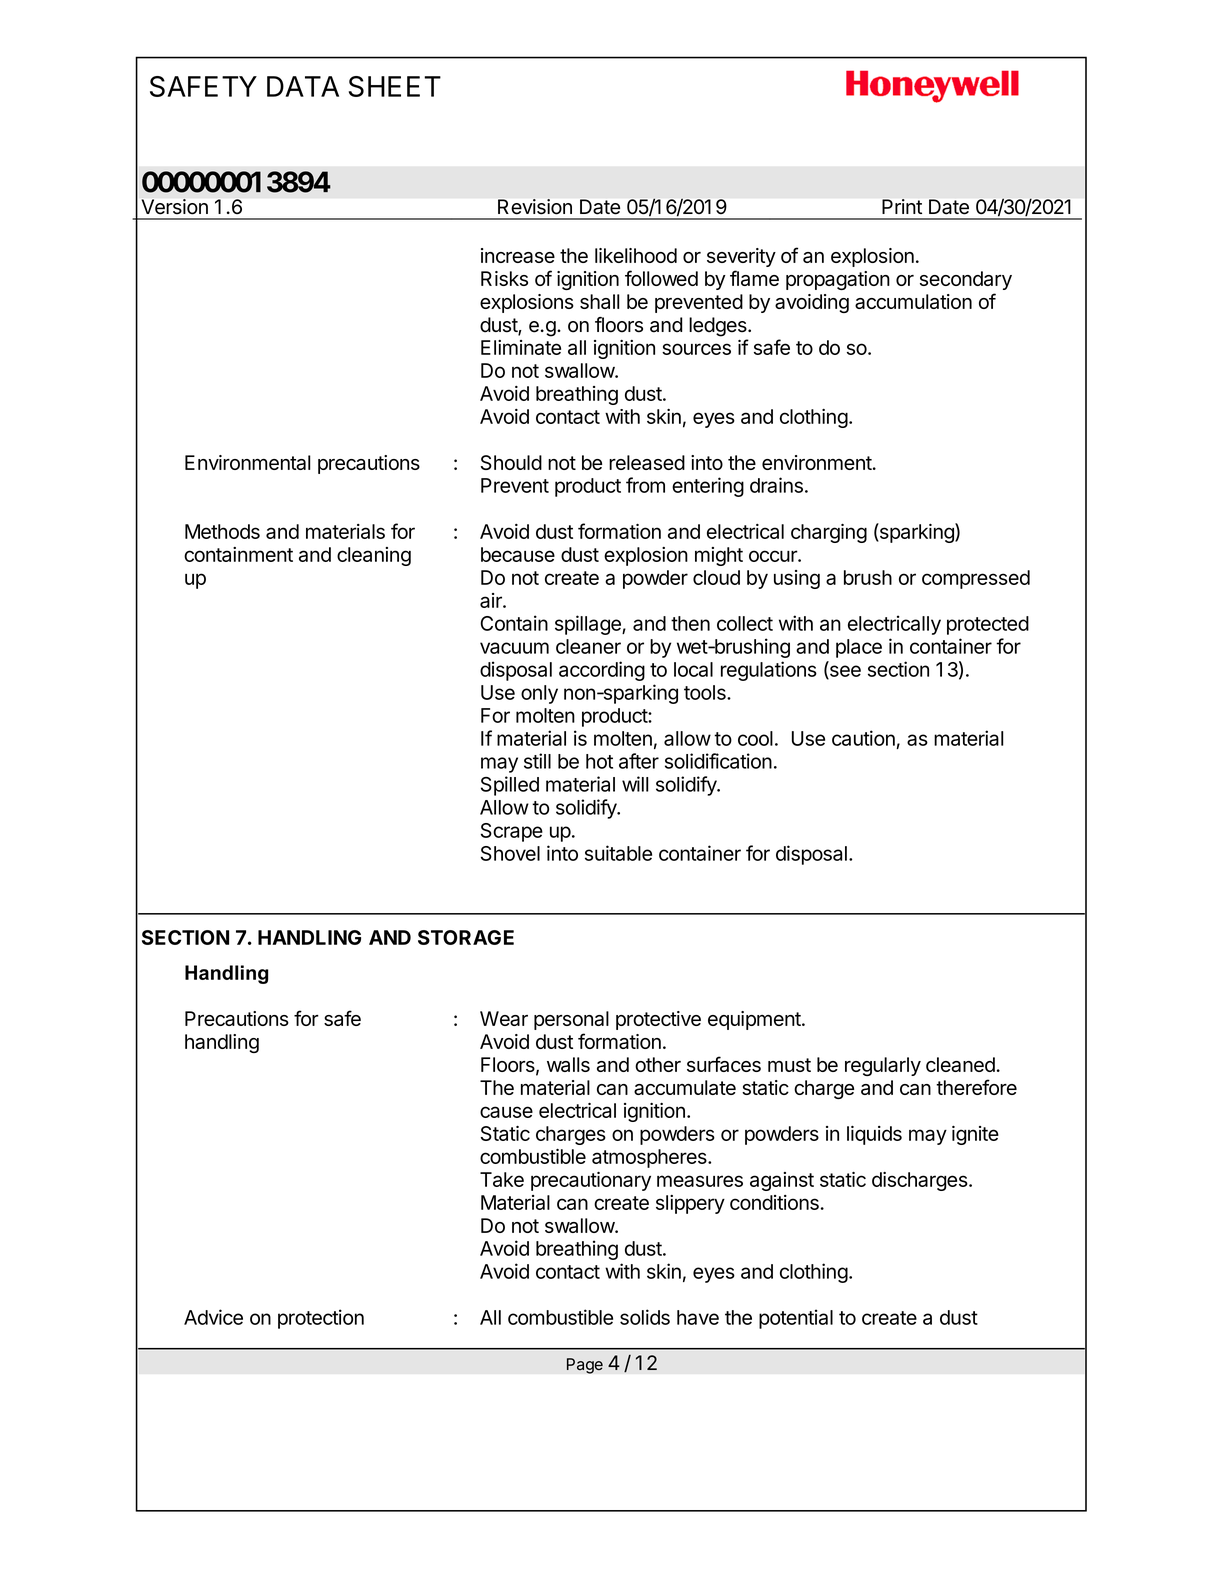 The image size is (1223, 1583). What do you see at coordinates (585, 1366) in the image?
I see `Page` at bounding box center [585, 1366].
